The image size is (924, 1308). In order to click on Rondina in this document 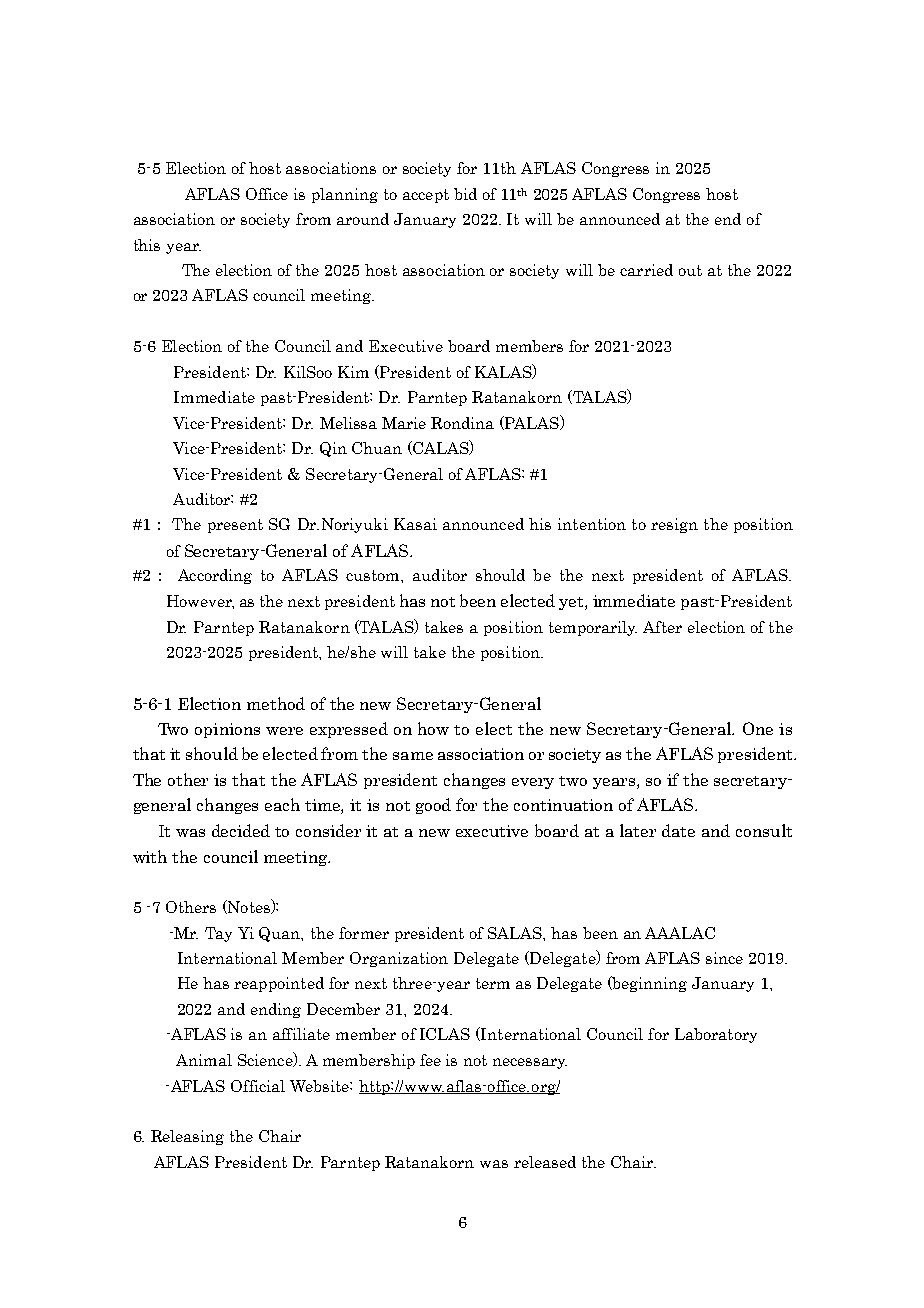, I will do `click(462, 423)`.
